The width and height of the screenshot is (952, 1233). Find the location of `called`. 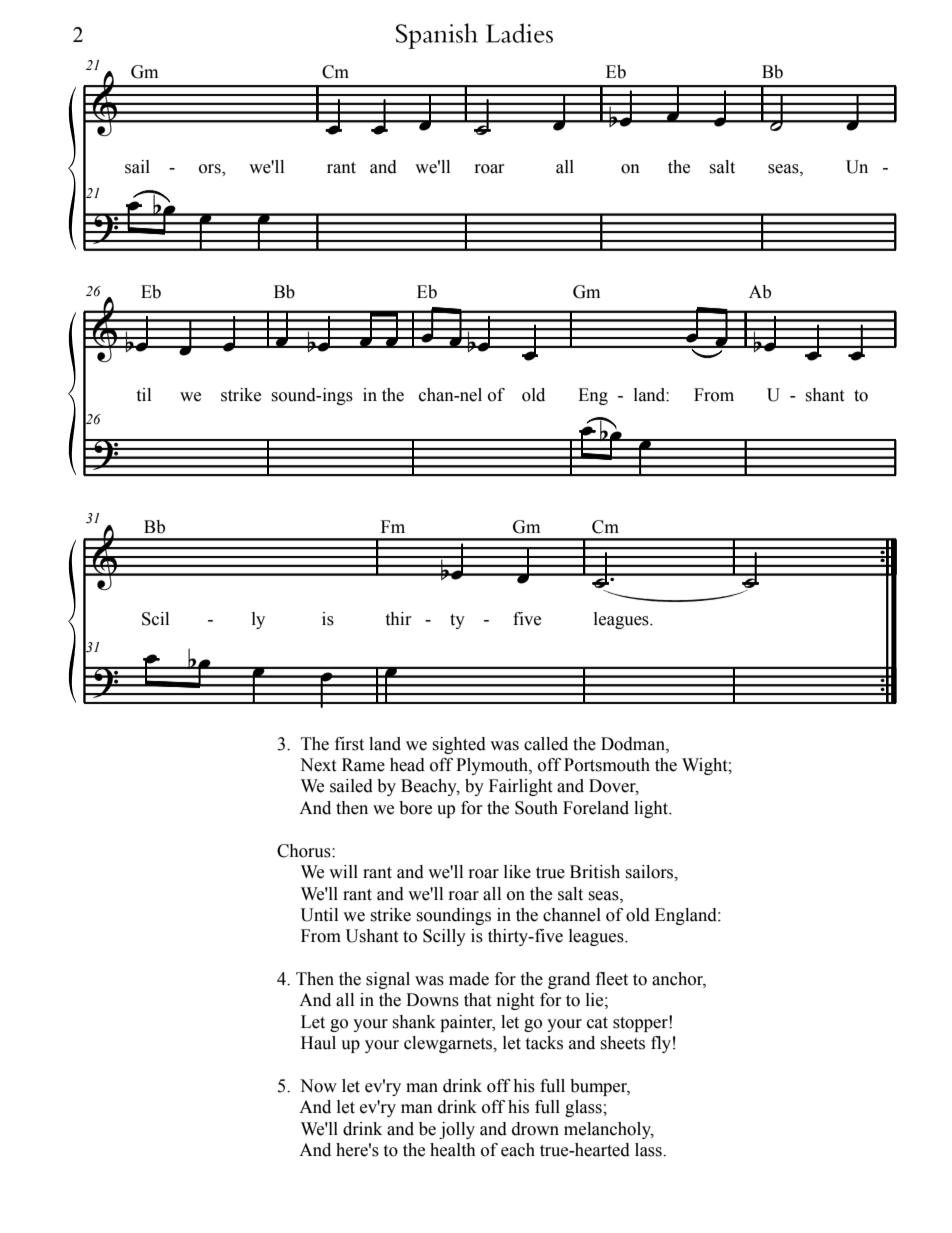

called is located at coordinates (546, 744).
